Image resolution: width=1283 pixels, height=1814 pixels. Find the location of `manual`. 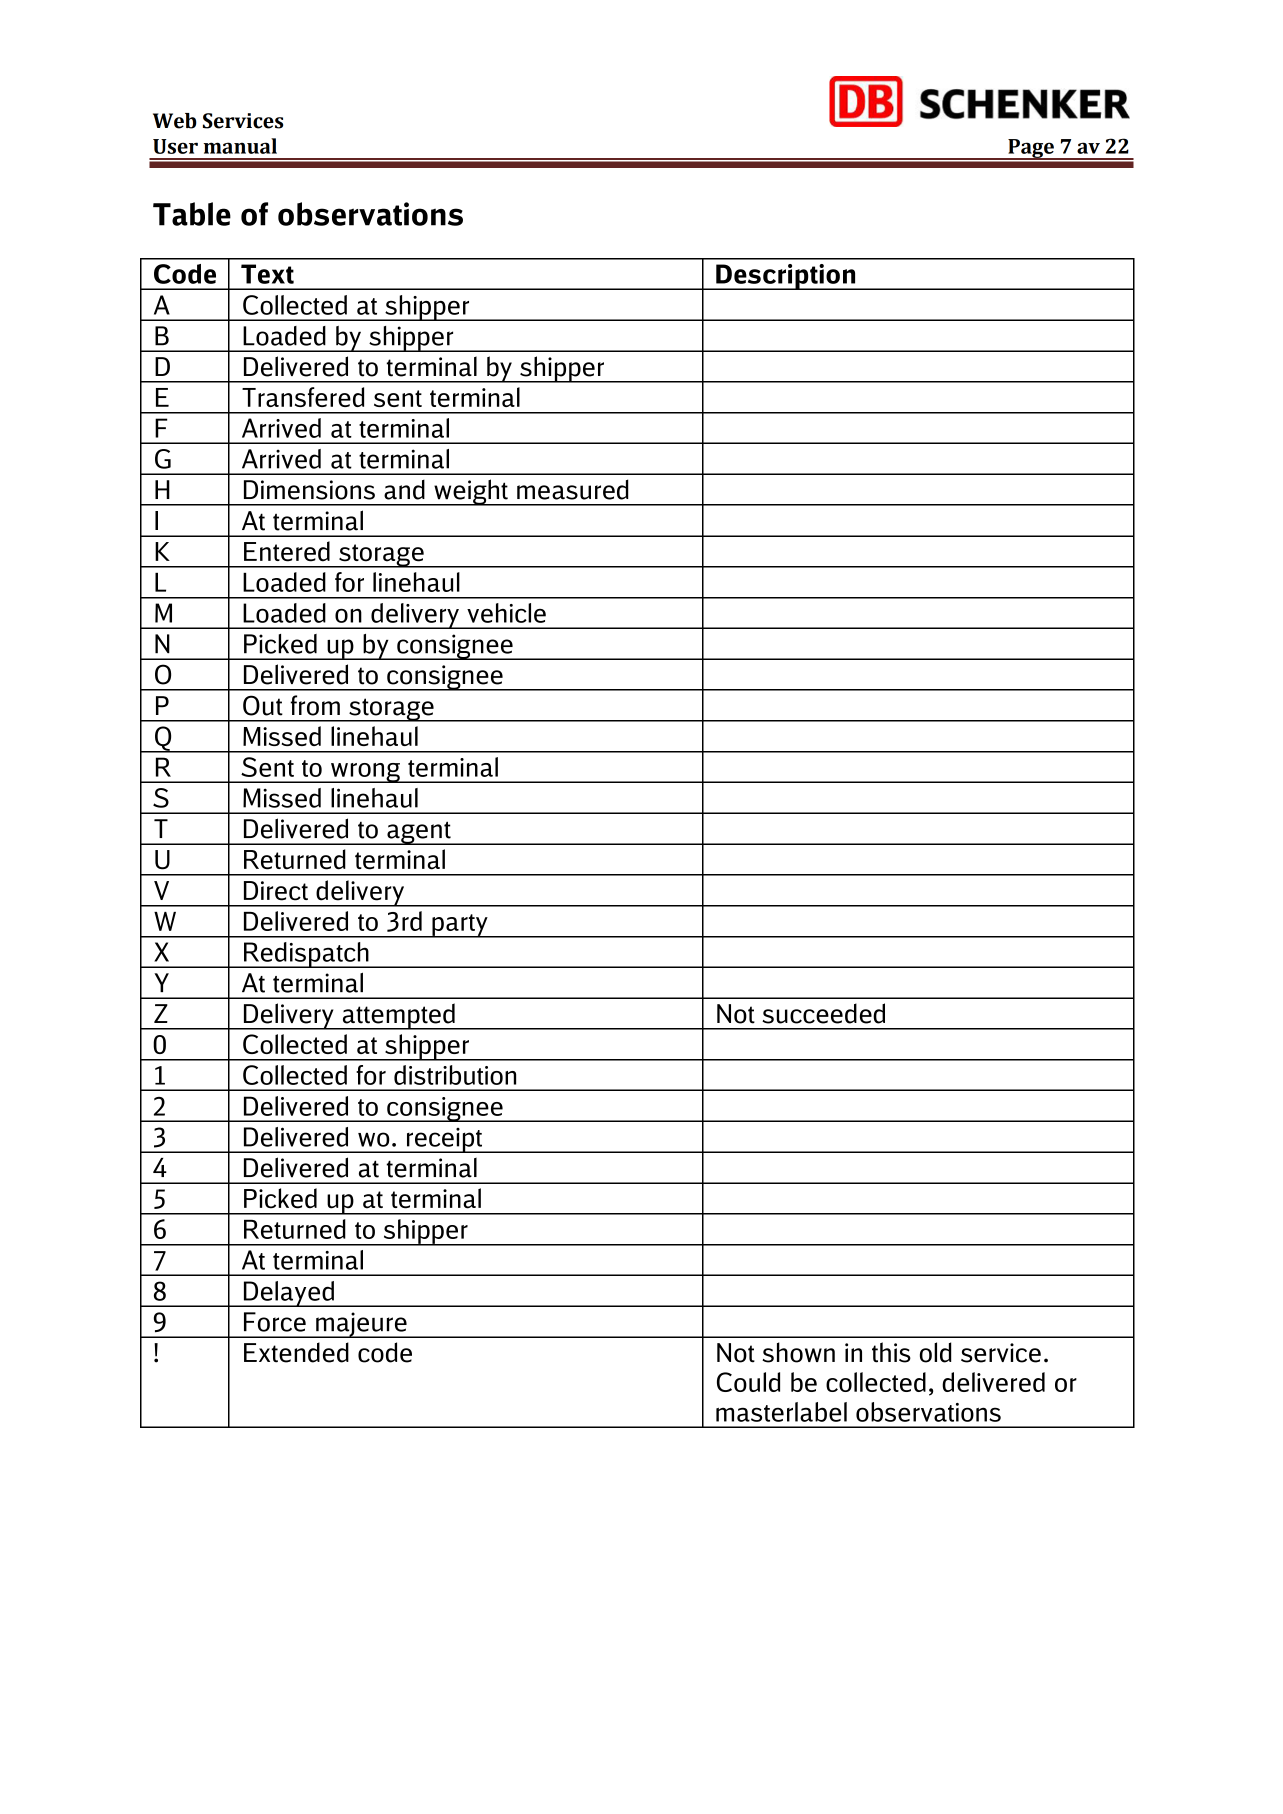

manual is located at coordinates (240, 146).
